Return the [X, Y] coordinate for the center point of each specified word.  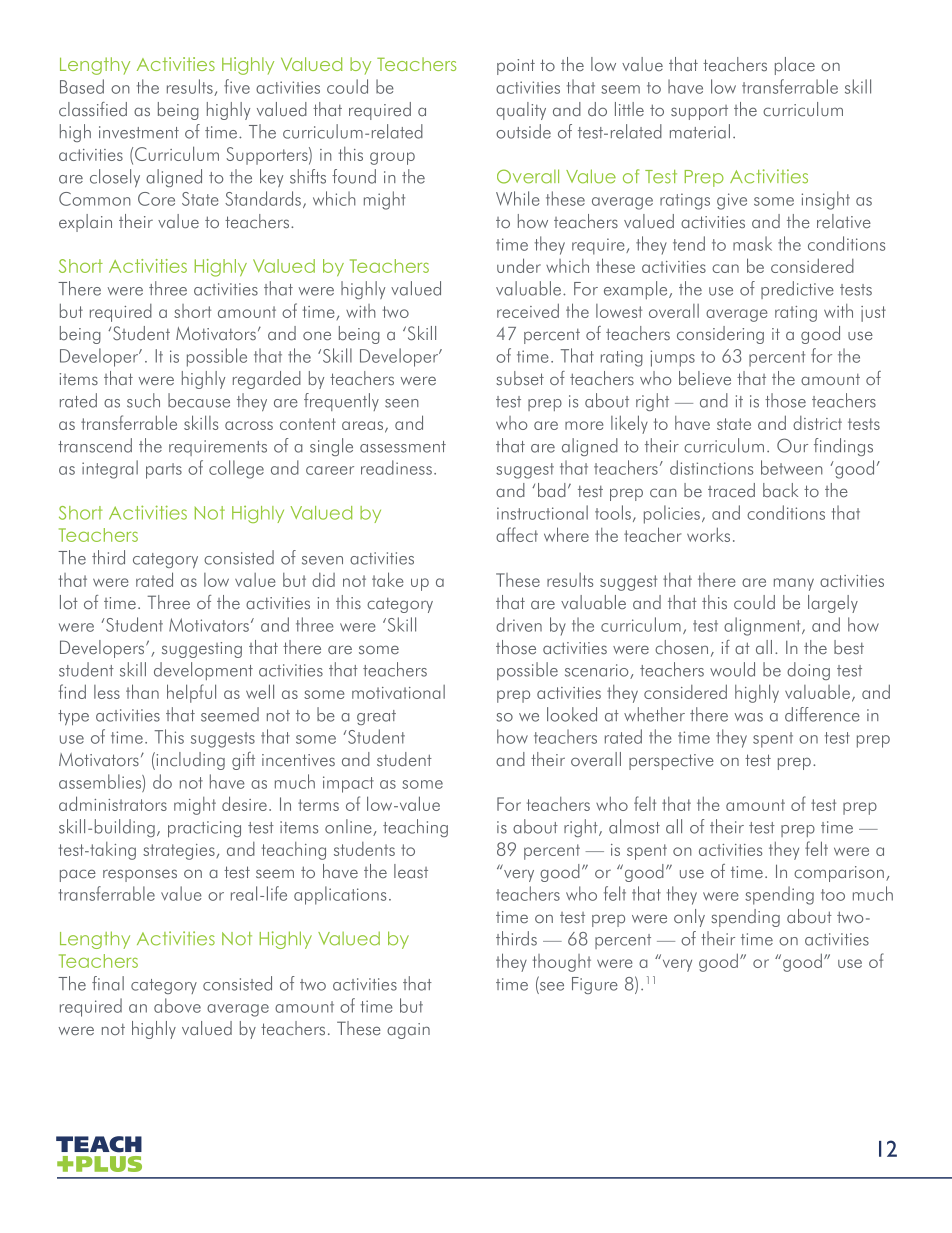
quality [521, 111]
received [528, 310]
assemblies [101, 781]
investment [139, 132]
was [749, 717]
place [795, 66]
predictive [797, 290]
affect [517, 534]
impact [348, 784]
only [689, 918]
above [177, 1005]
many [794, 584]
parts [164, 471]
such [143, 400]
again [408, 1031]
